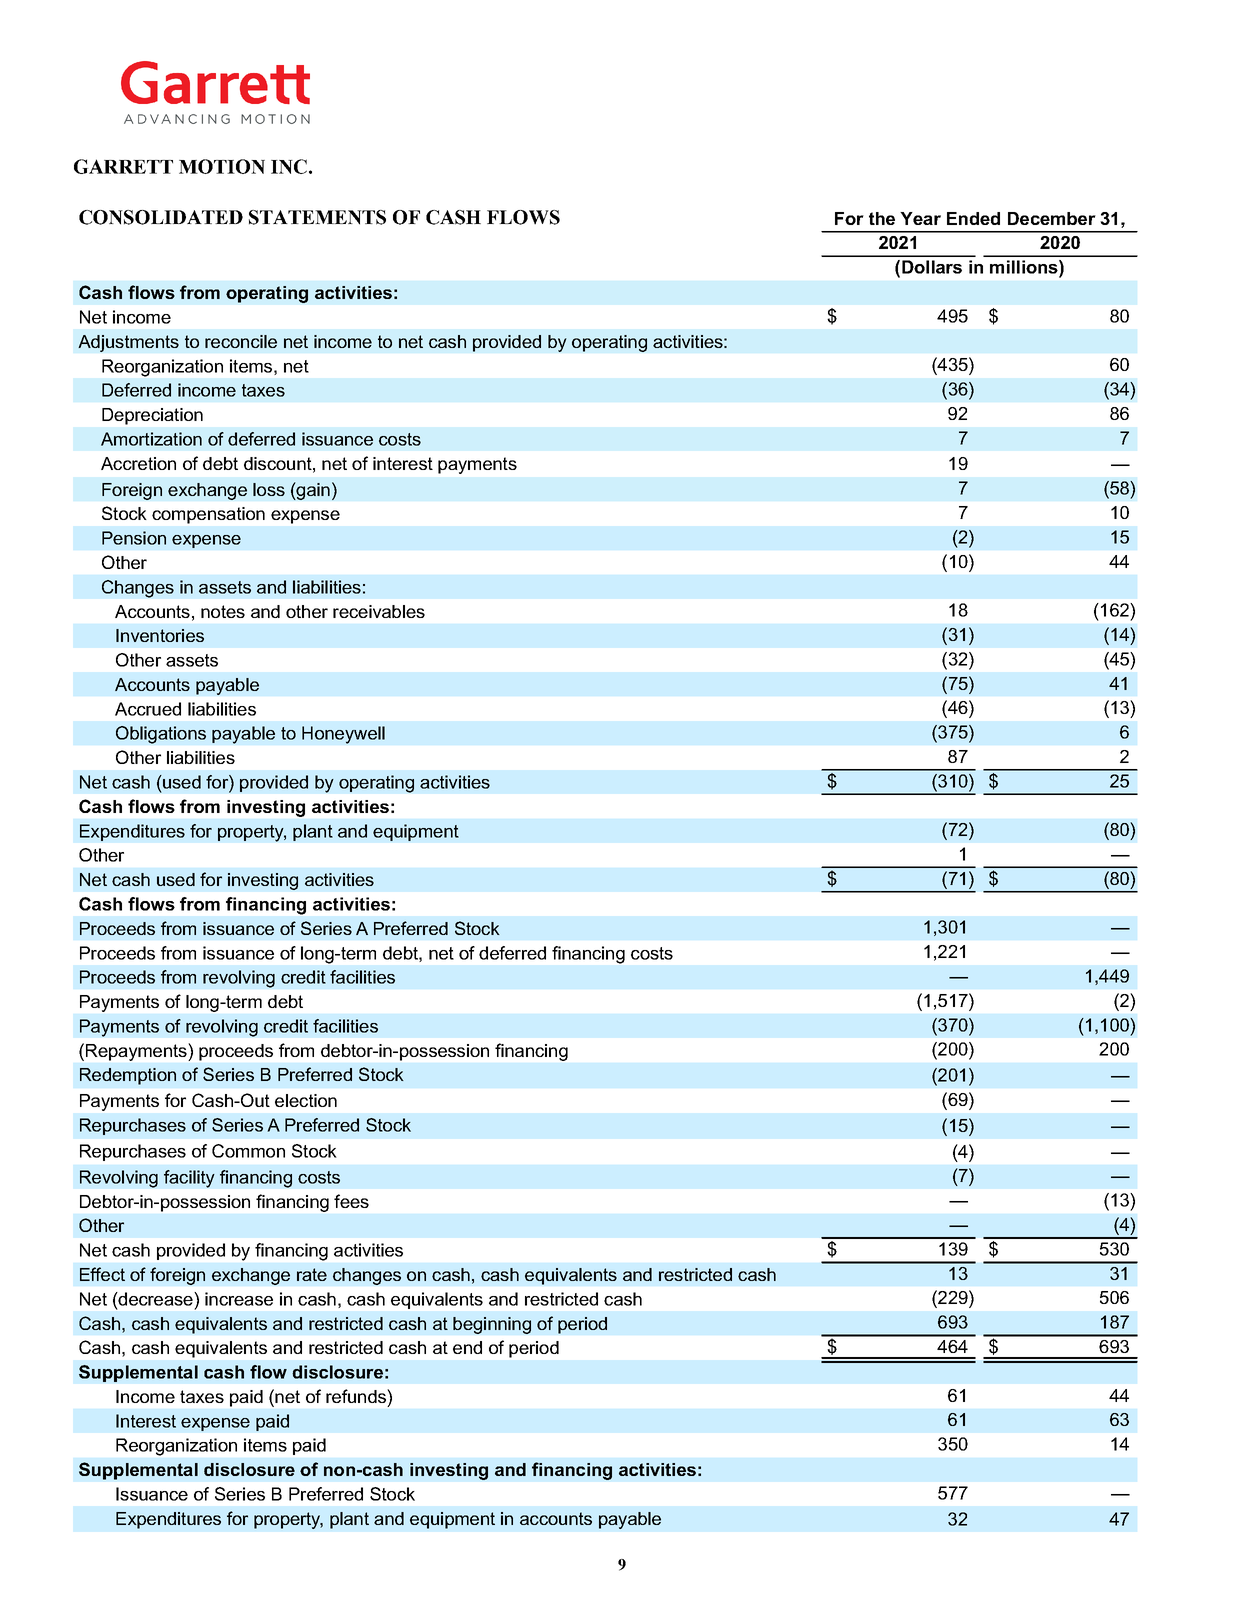 The height and width of the screenshot is (1610, 1244). What do you see at coordinates (379, 611) in the screenshot?
I see `receivables` at bounding box center [379, 611].
